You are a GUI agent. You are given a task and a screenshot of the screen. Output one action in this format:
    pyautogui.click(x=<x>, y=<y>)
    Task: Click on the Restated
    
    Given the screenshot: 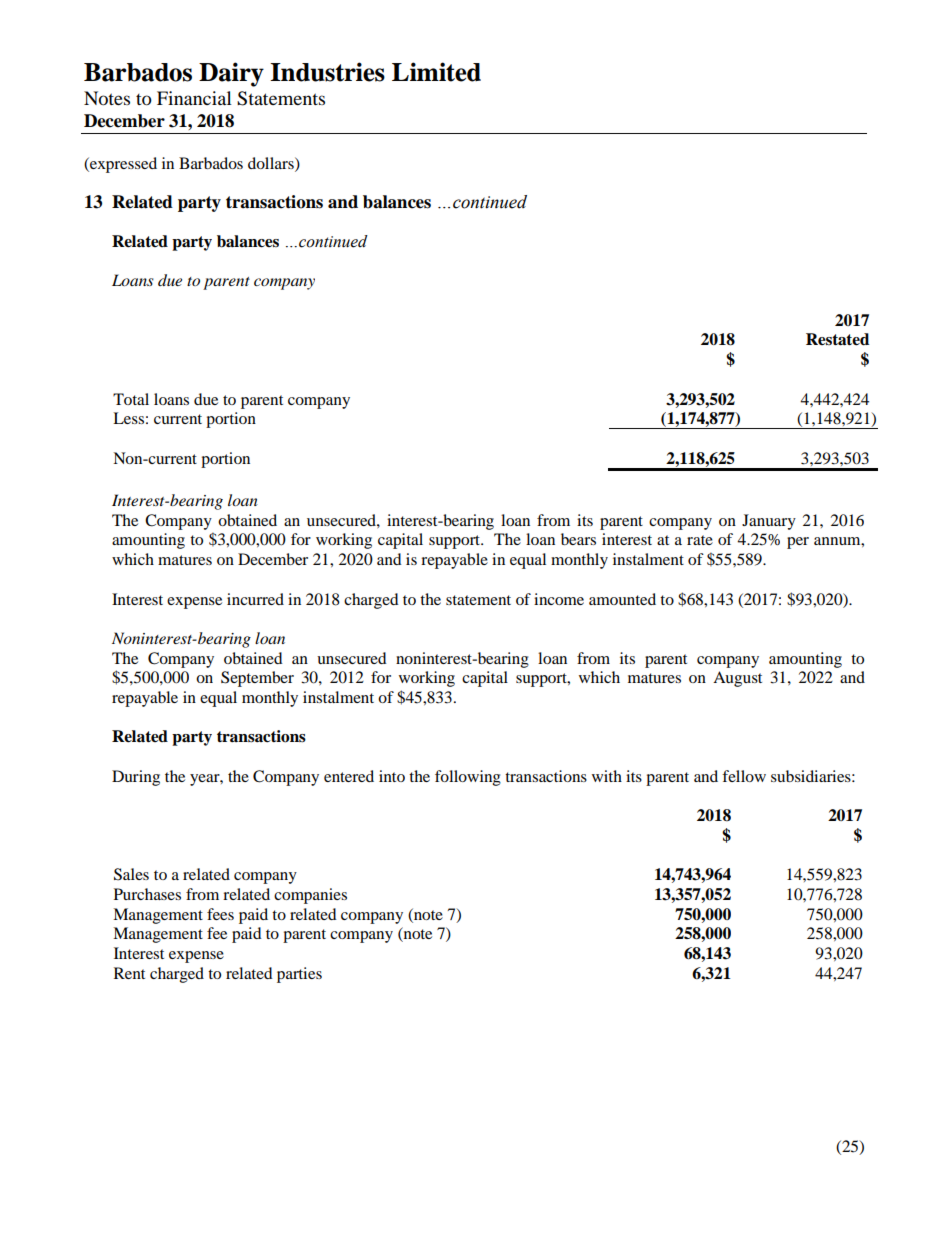 What is the action you would take?
    pyautogui.click(x=837, y=339)
